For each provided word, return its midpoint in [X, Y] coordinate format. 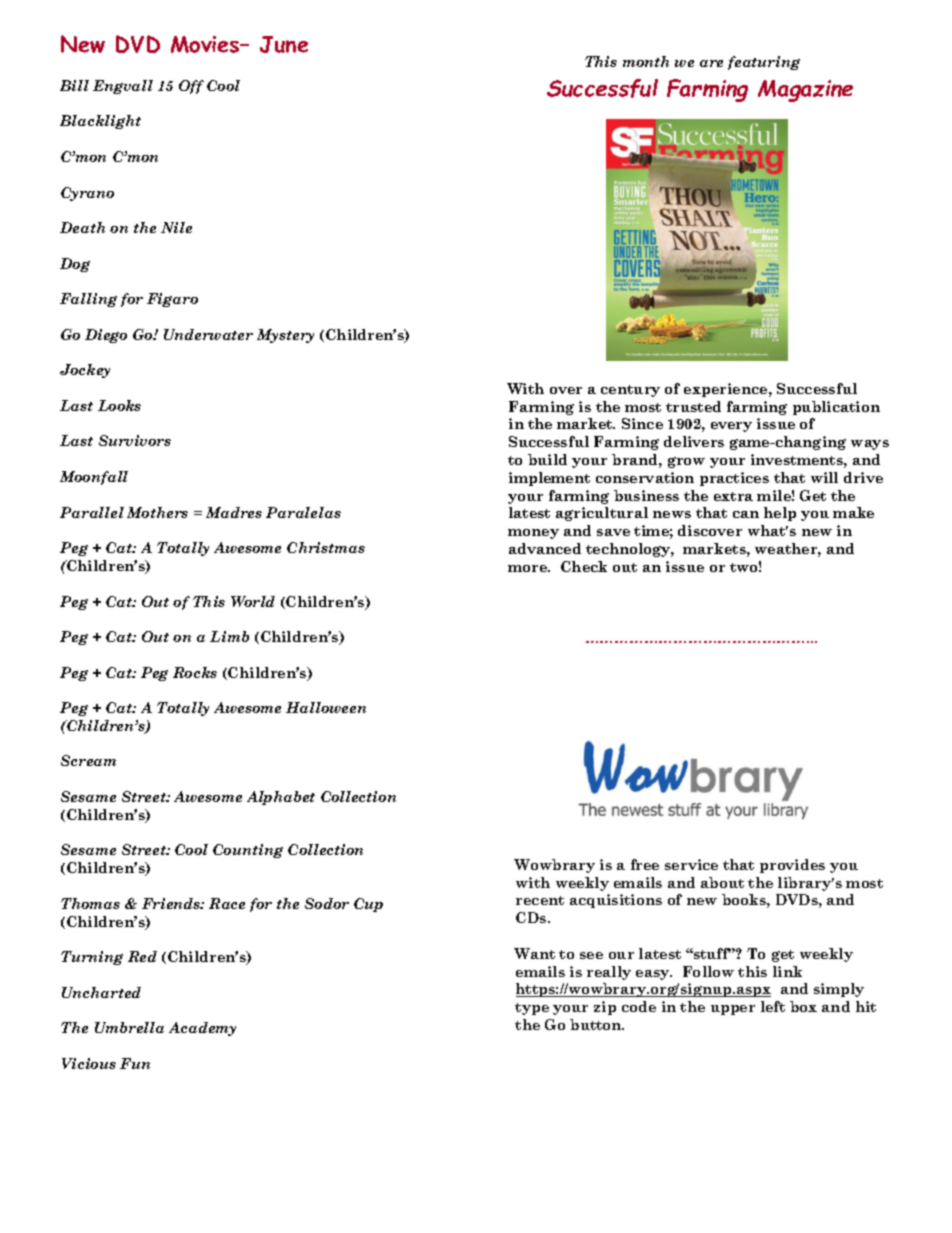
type [532, 1009]
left [773, 1006]
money [533, 534]
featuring [764, 63]
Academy [202, 1029]
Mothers [157, 512]
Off [191, 87]
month [646, 61]
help [780, 514]
